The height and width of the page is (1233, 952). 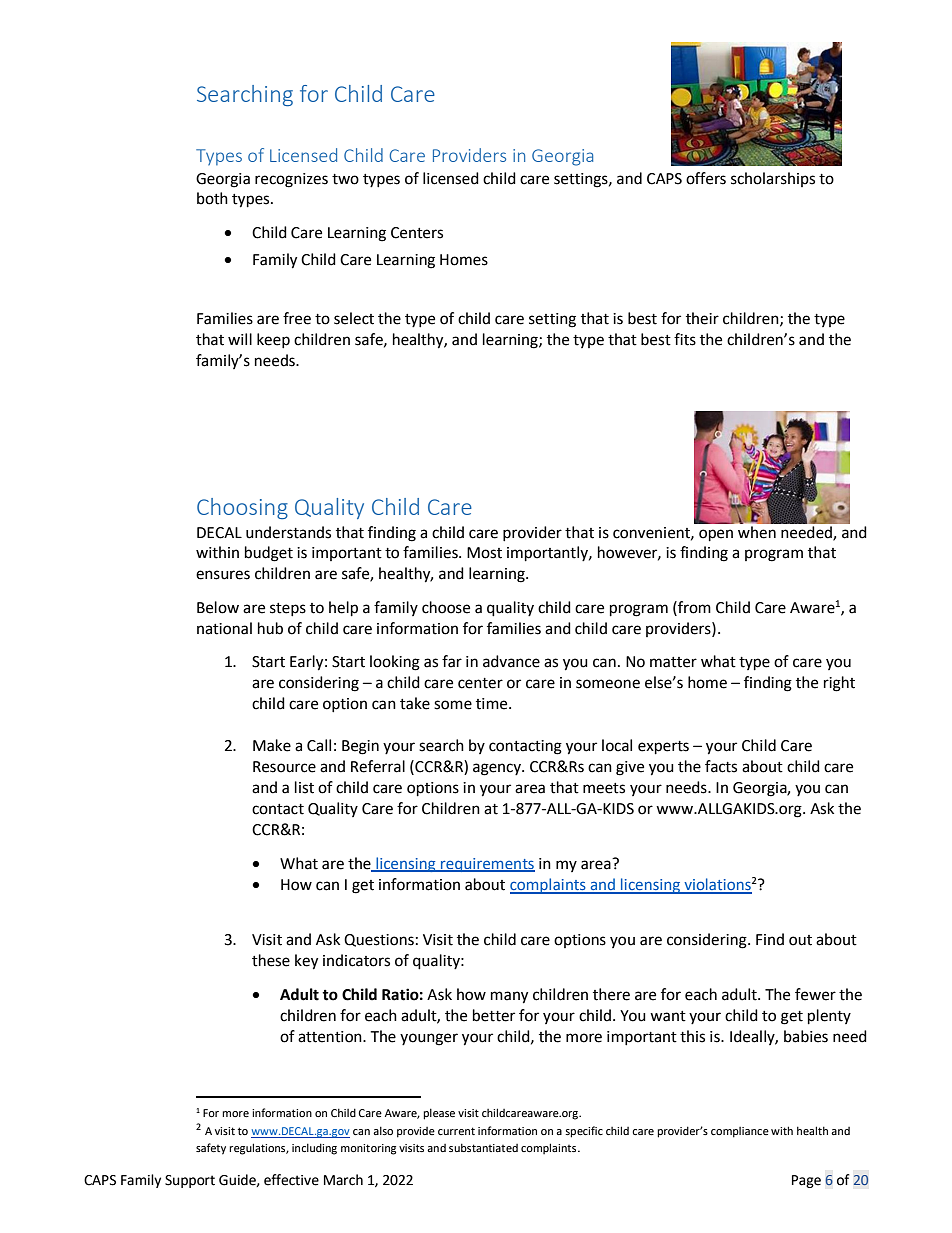 I want to click on scholarships, so click(x=773, y=179).
